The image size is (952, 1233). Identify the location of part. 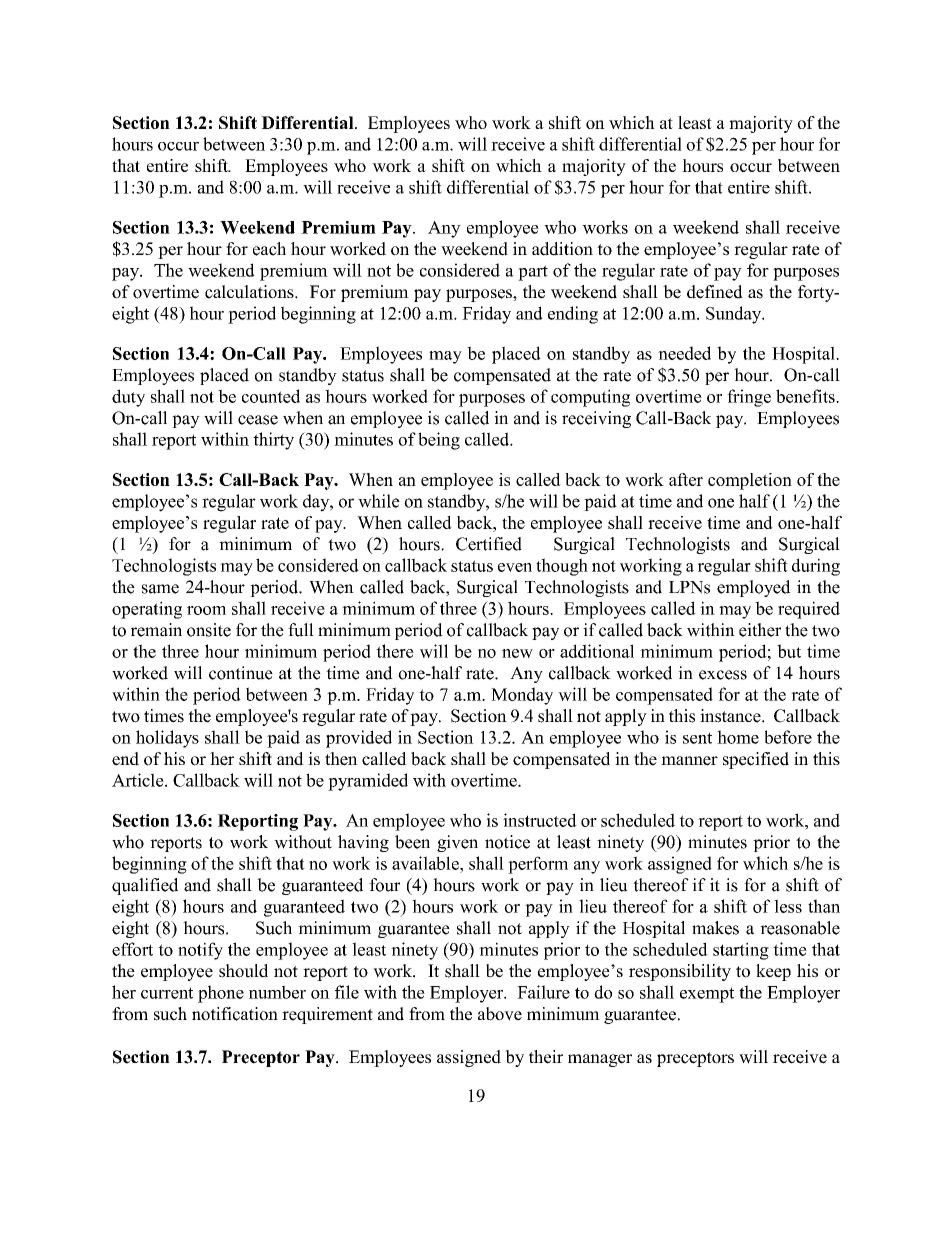
(533, 273).
